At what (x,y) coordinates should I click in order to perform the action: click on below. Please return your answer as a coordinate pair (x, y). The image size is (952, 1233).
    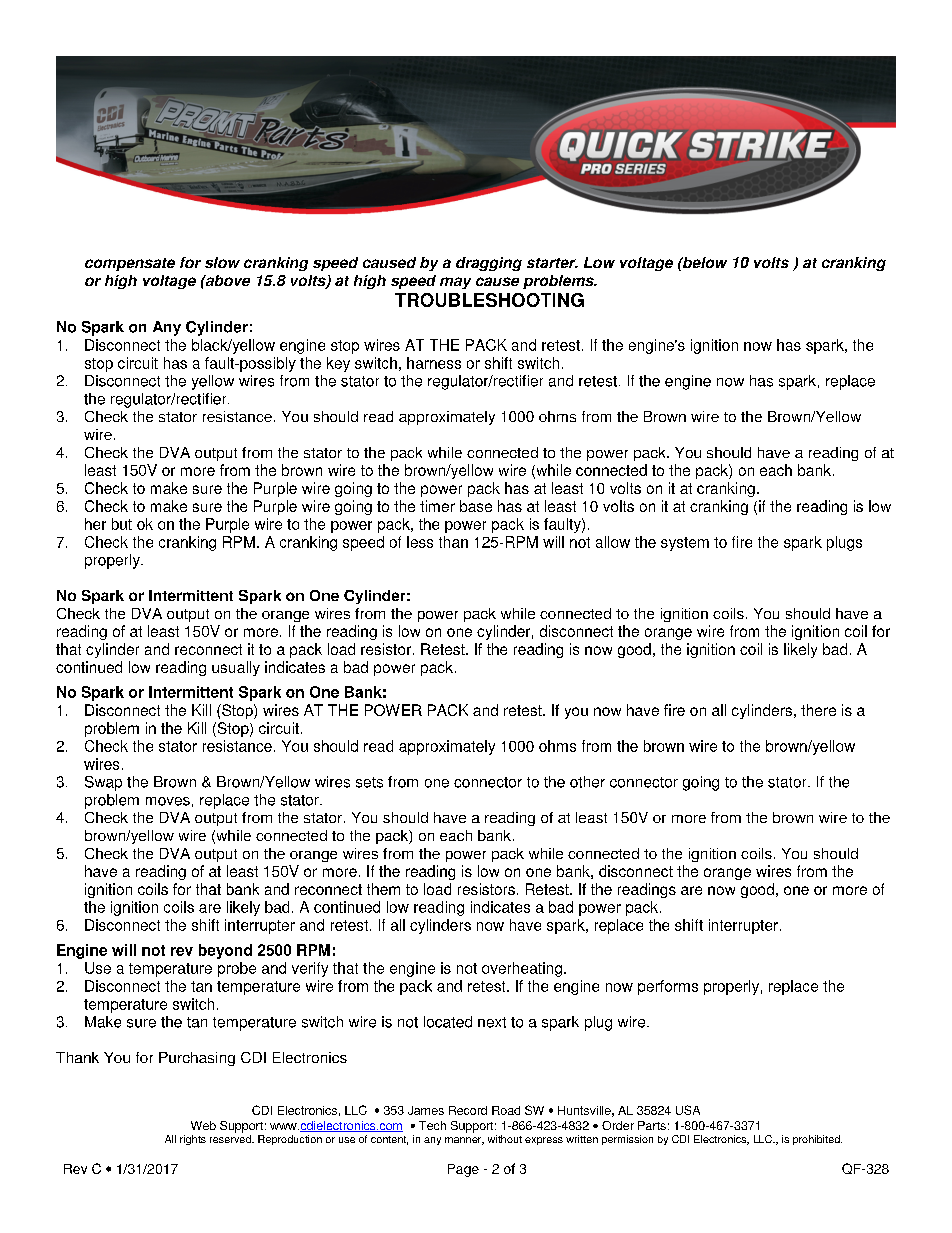
    Looking at the image, I should click on (704, 262).
